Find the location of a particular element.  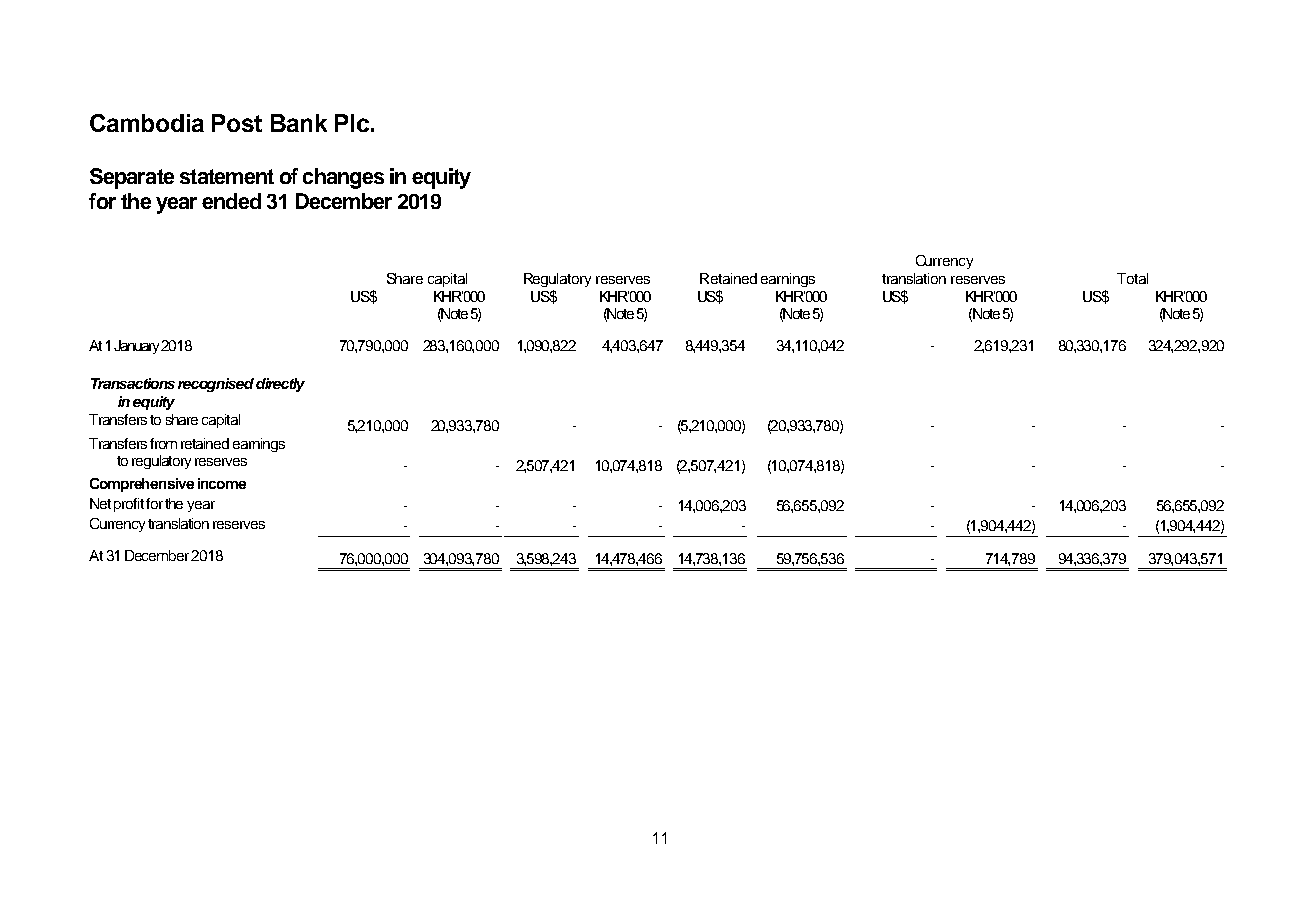

directly is located at coordinates (280, 385).
